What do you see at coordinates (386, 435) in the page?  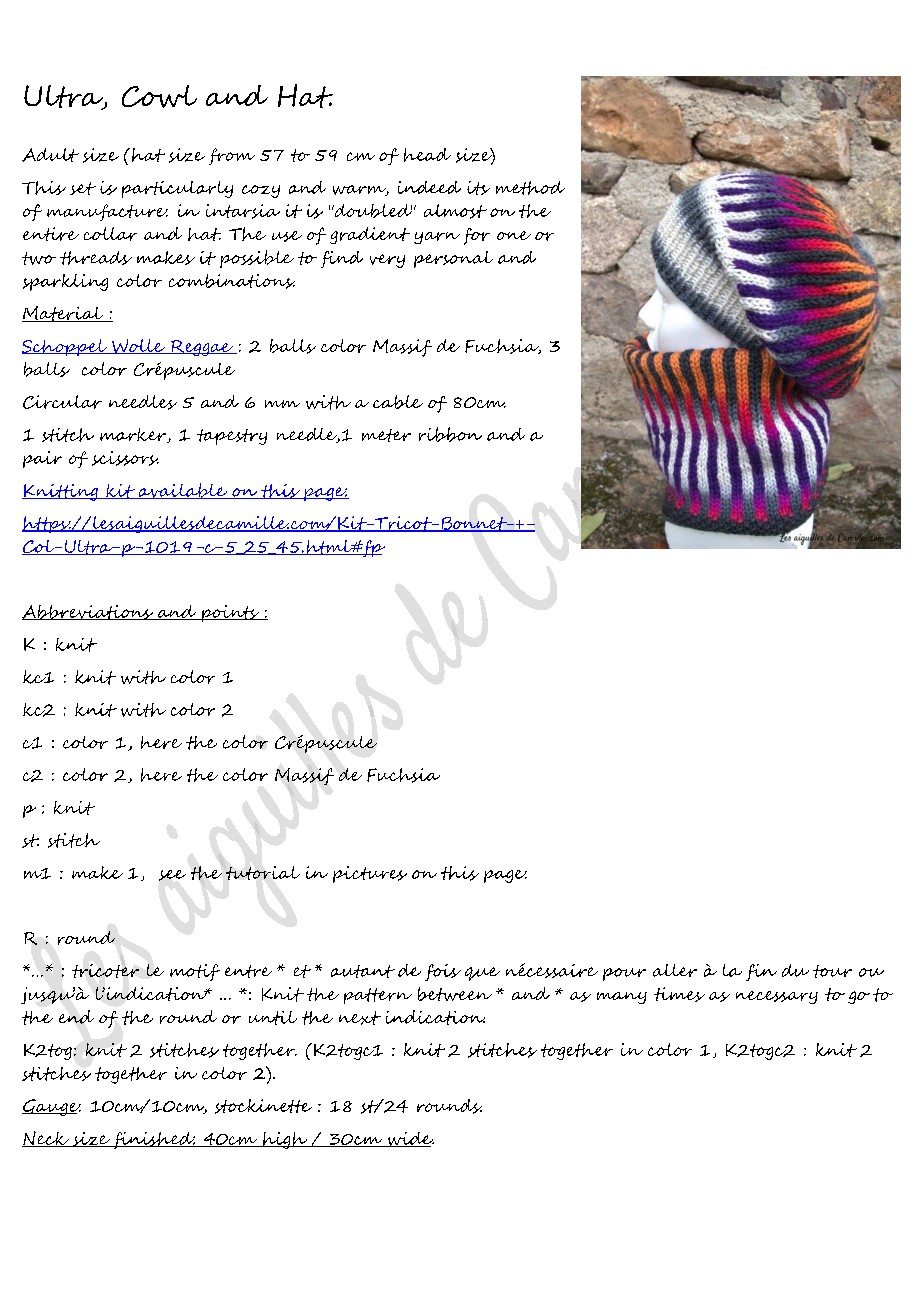 I see `meter` at bounding box center [386, 435].
